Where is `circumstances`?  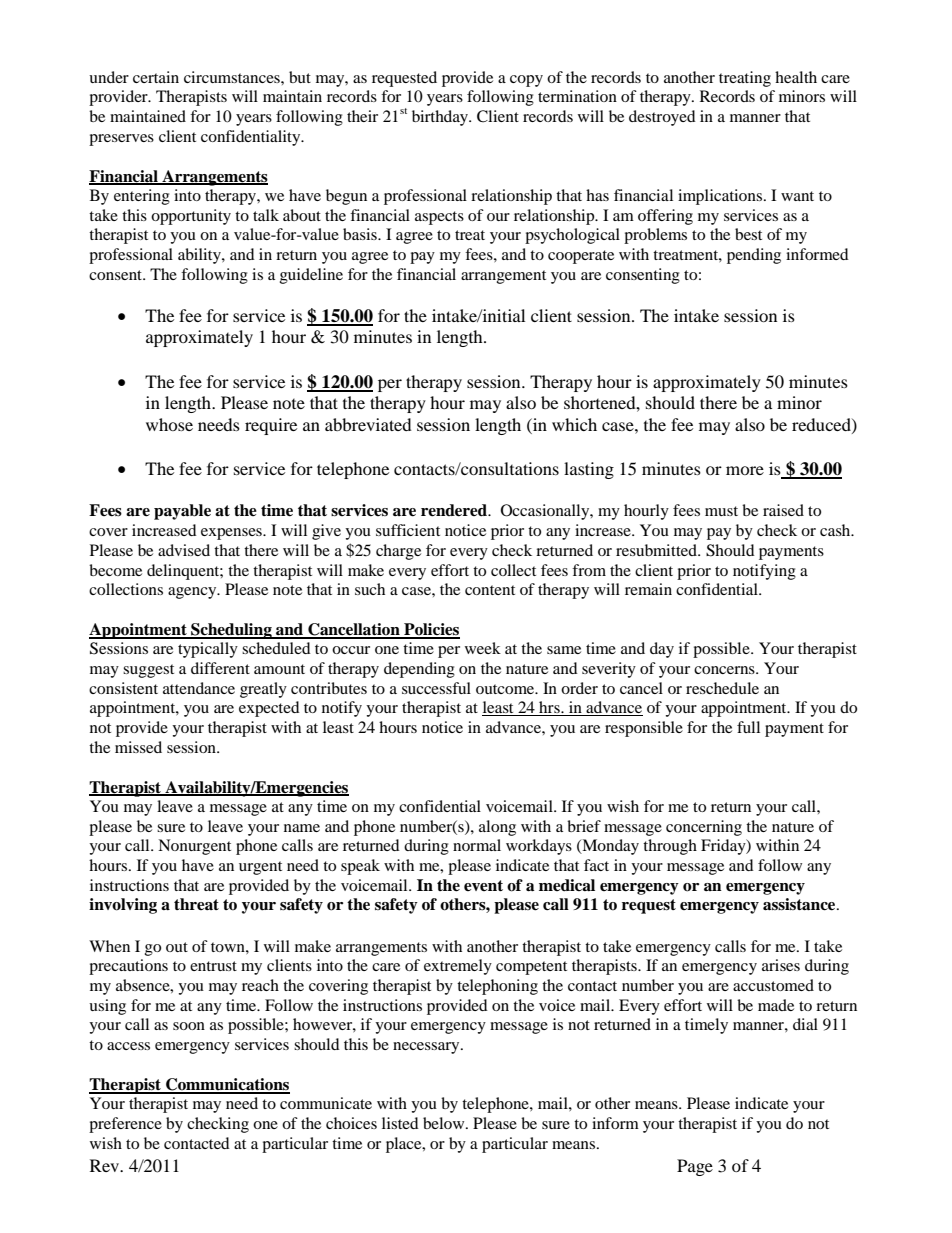
circumstances is located at coordinates (233, 77).
